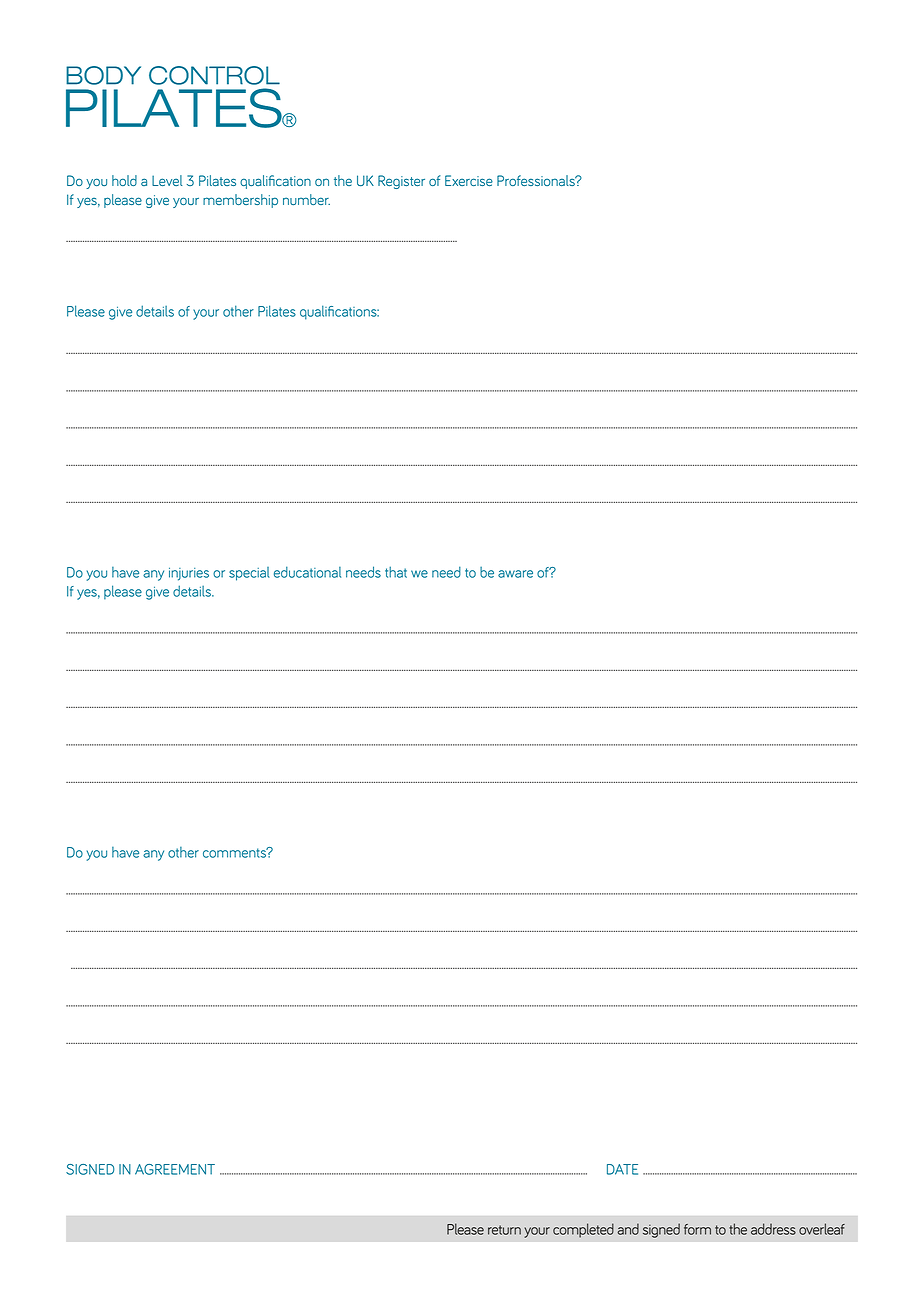 The height and width of the document is (1308, 924). Describe the element at coordinates (469, 180) in the document. I see `Exercise` at that location.
